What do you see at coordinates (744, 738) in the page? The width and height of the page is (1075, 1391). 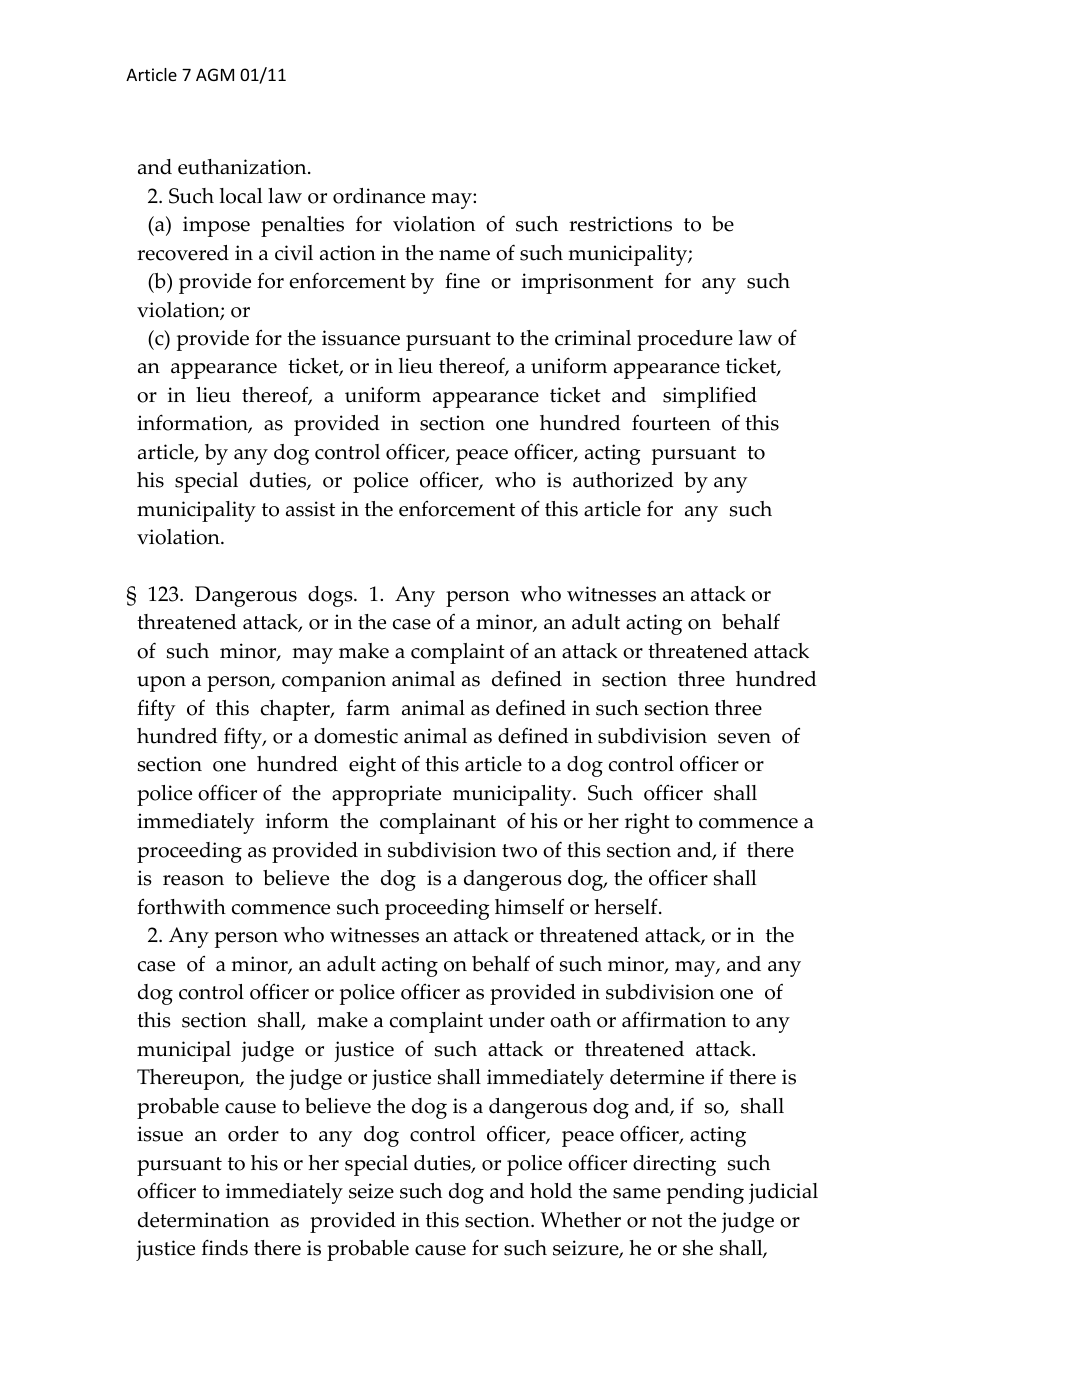 I see `seven` at bounding box center [744, 738].
